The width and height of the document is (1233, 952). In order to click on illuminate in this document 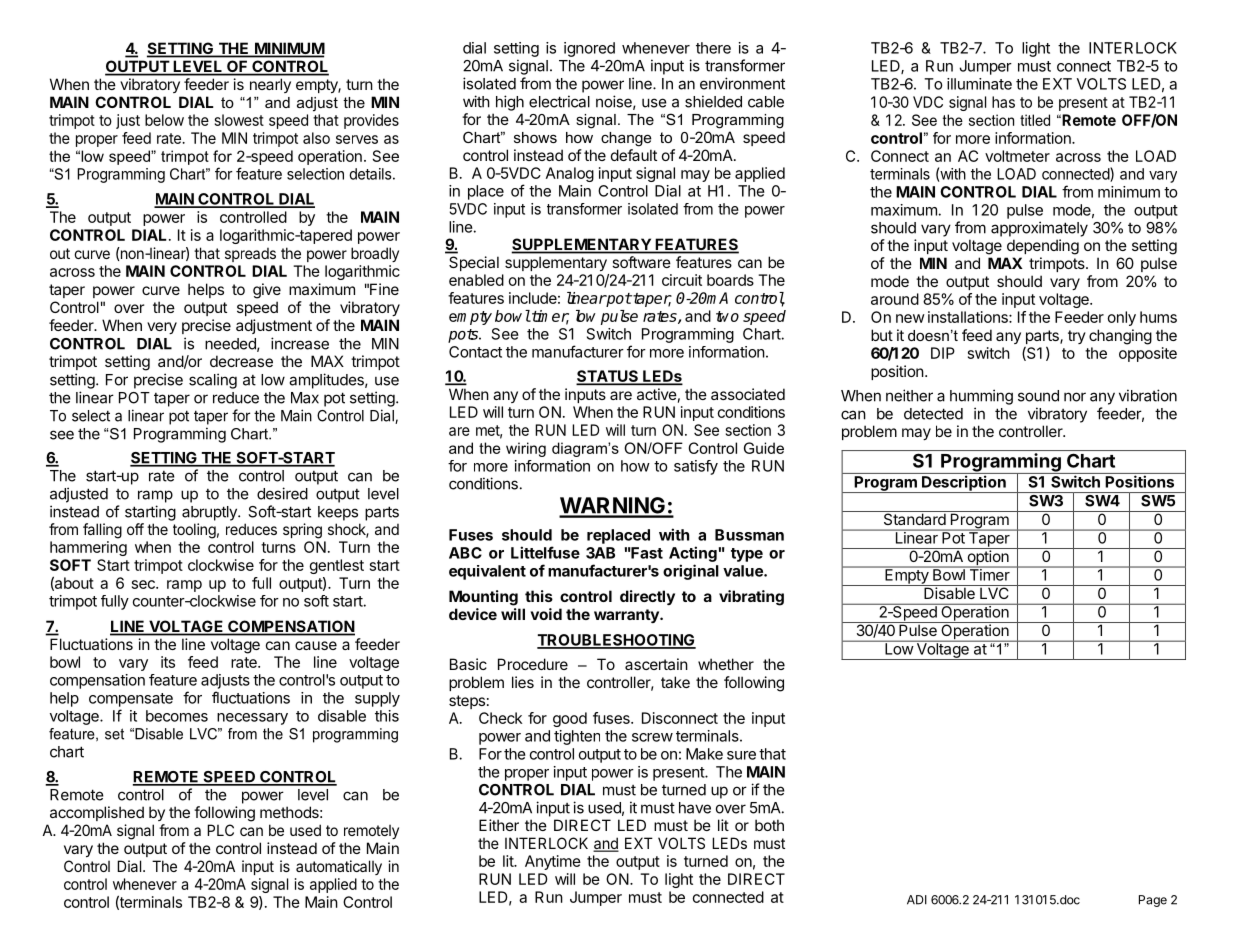, I will do `click(979, 84)`.
